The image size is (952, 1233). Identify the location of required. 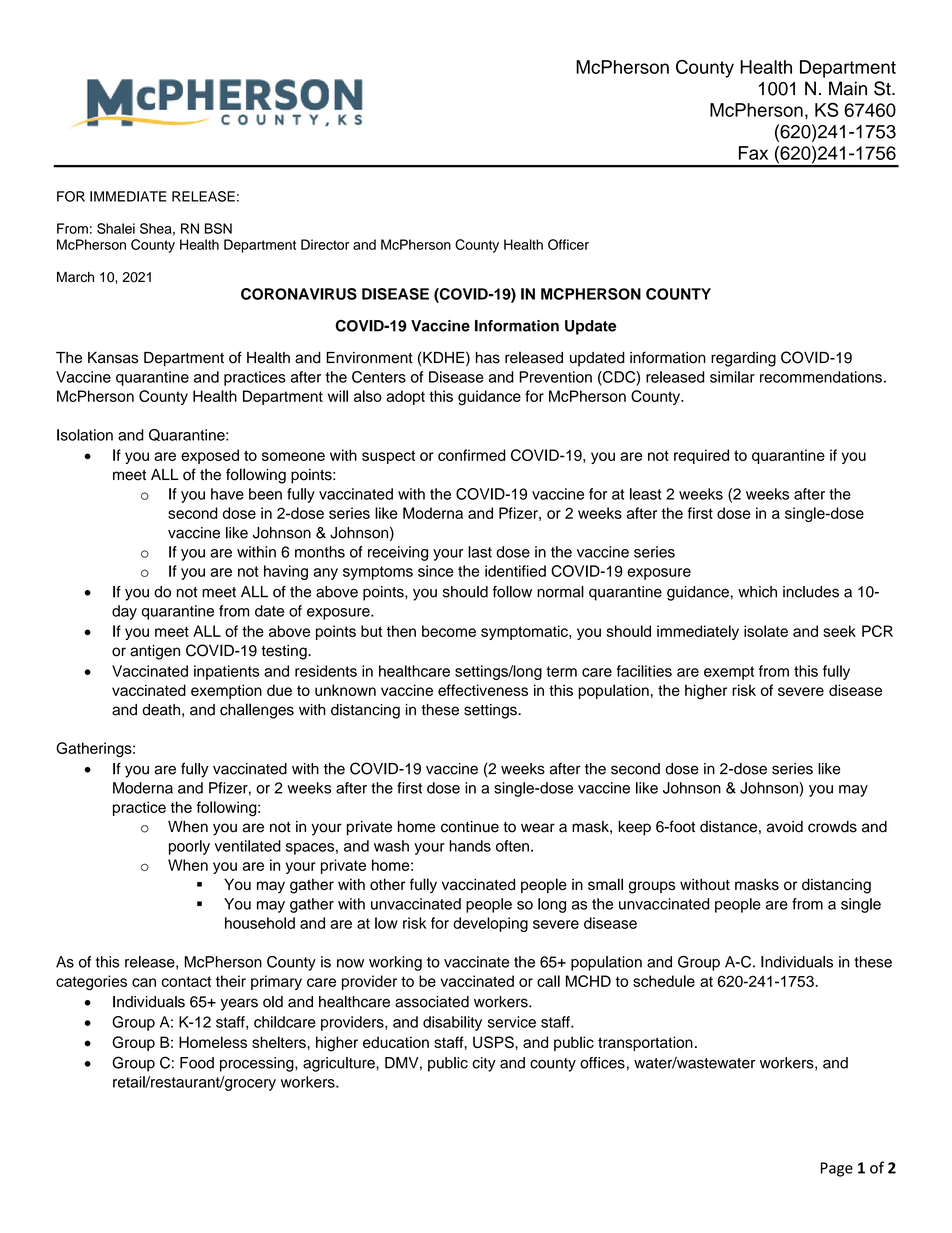
(701, 456).
